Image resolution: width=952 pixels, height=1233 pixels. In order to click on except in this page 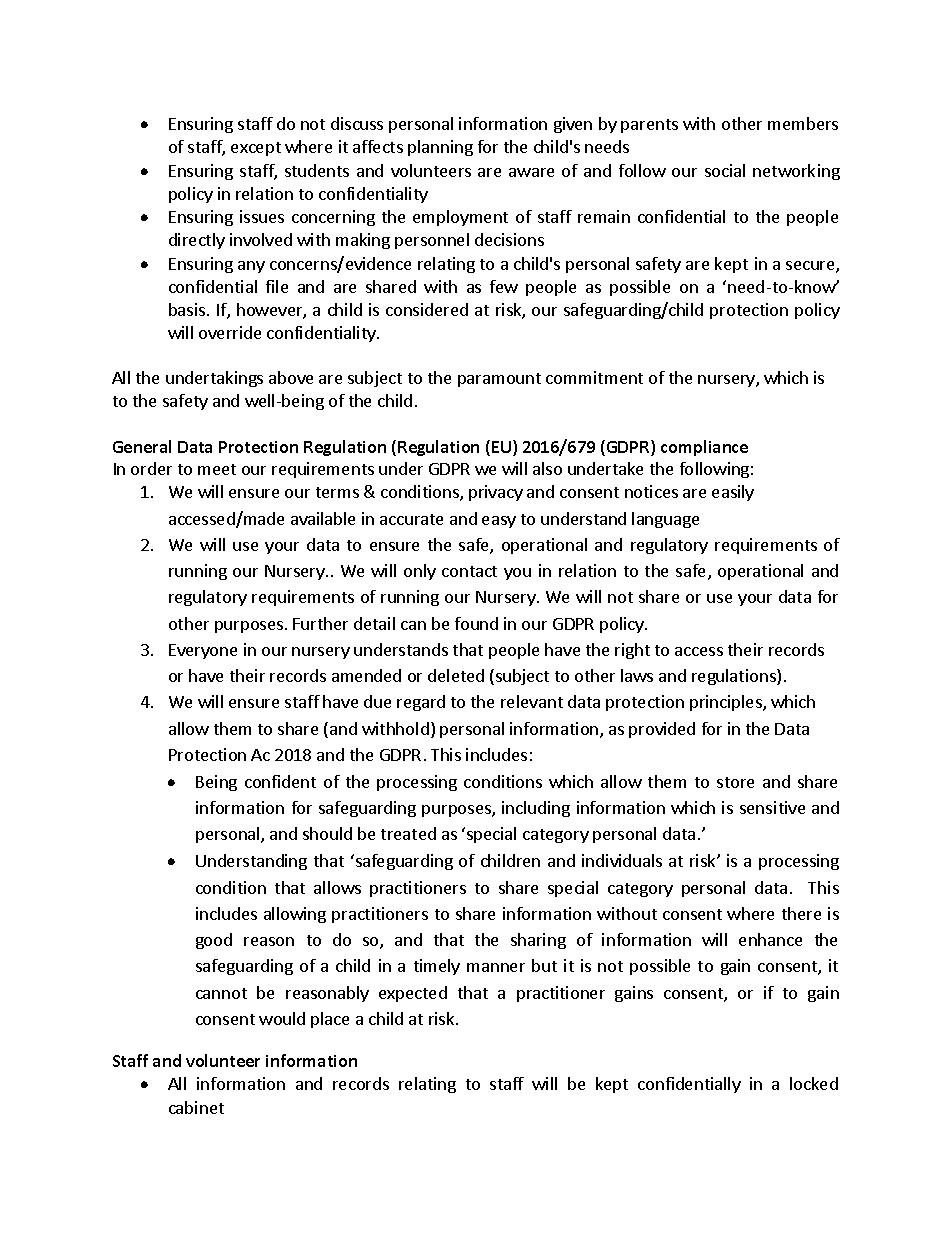, I will do `click(256, 149)`.
